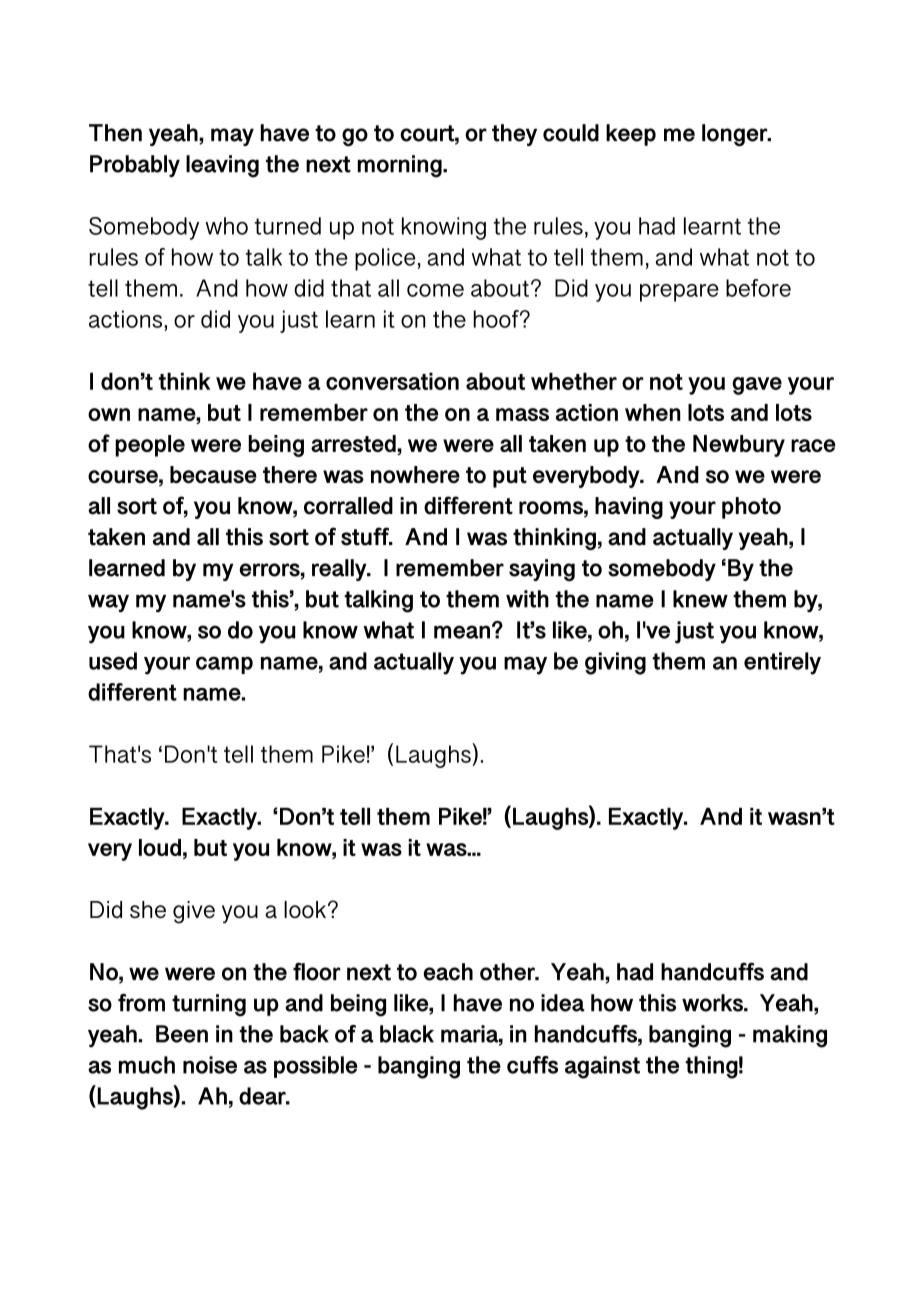  I want to click on own, so click(109, 414).
